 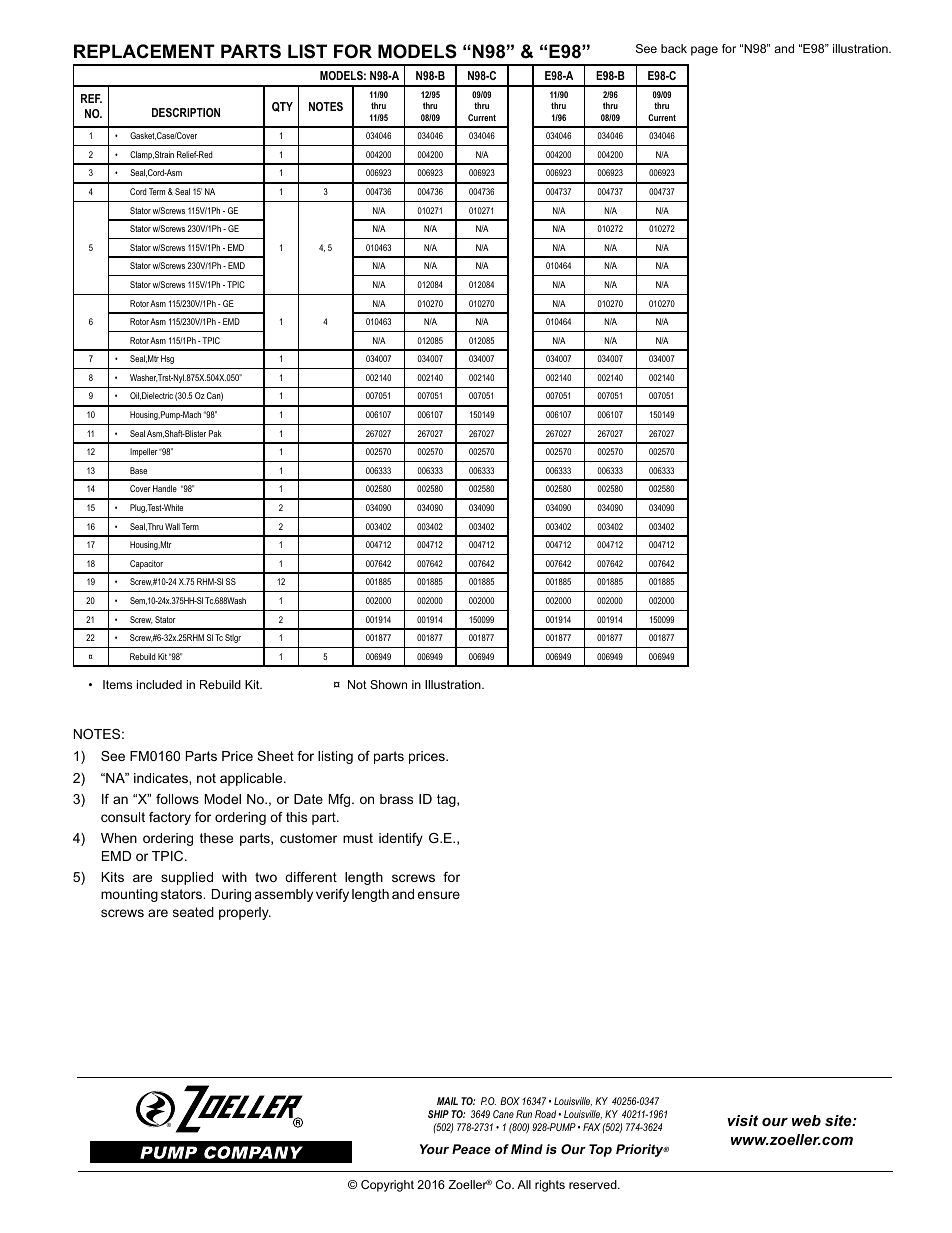 I want to click on brass, so click(x=396, y=799).
